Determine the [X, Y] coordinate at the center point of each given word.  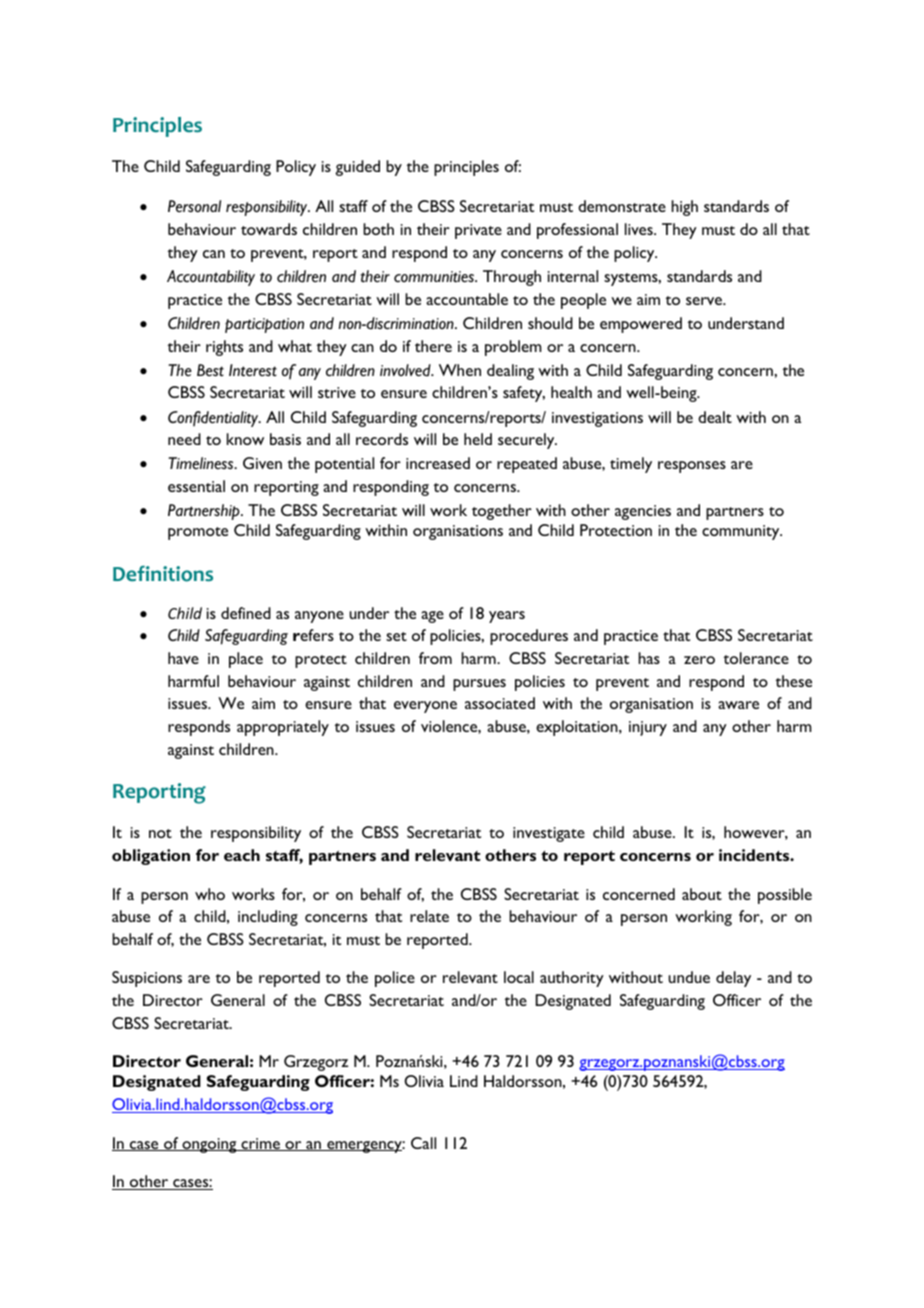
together [502, 512]
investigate [549, 834]
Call [423, 1143]
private [478, 231]
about [702, 894]
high [684, 208]
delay [733, 979]
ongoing [209, 1145]
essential [196, 486]
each [242, 855]
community [742, 532]
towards [269, 229]
